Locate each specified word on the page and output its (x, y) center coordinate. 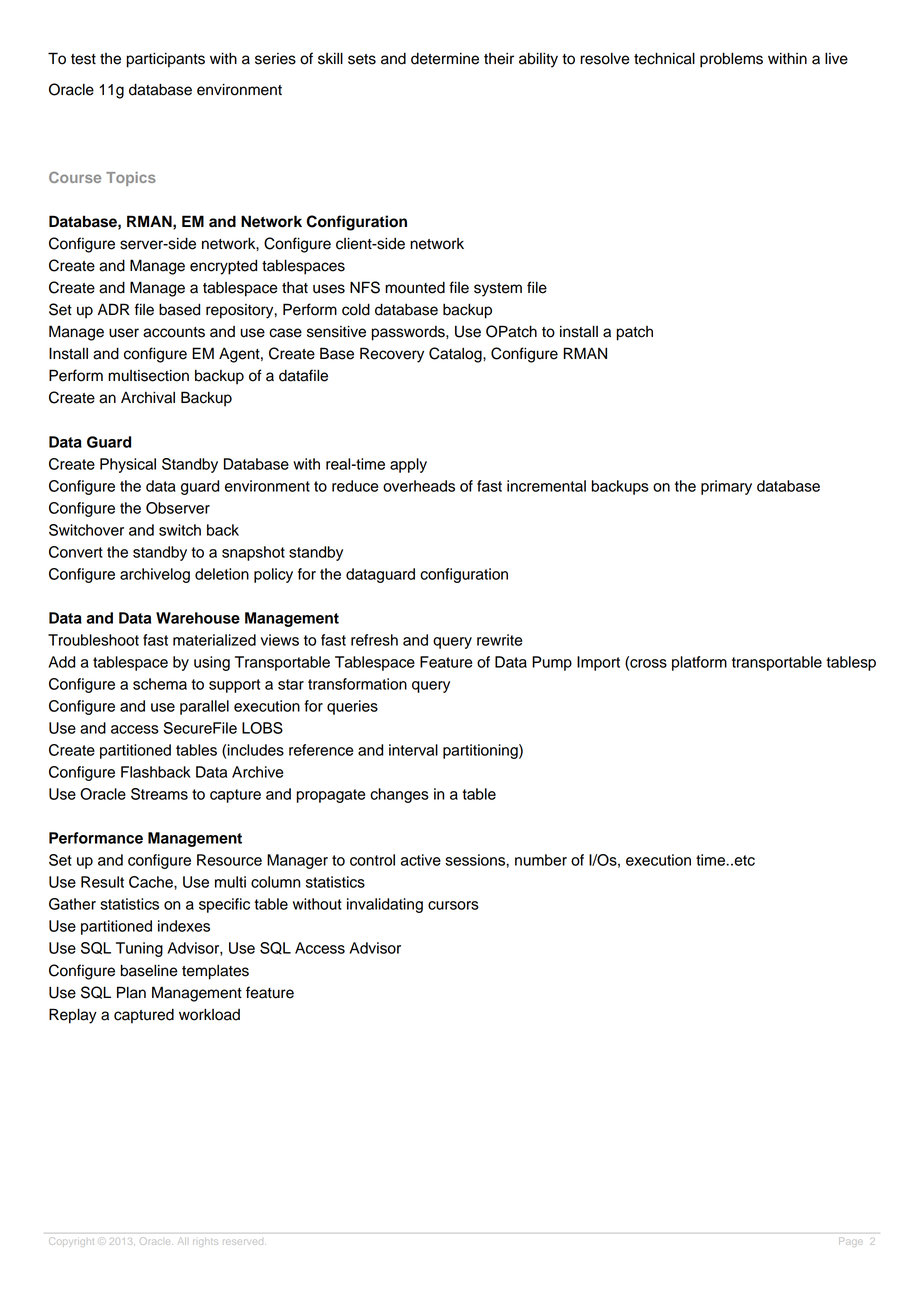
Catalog (456, 355)
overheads (419, 486)
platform (699, 663)
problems (731, 60)
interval (413, 750)
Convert (76, 552)
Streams (159, 794)
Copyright (71, 1241)
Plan (131, 992)
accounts (174, 332)
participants (166, 60)
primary (726, 487)
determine (445, 58)
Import (598, 663)
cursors (453, 905)
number (541, 860)
